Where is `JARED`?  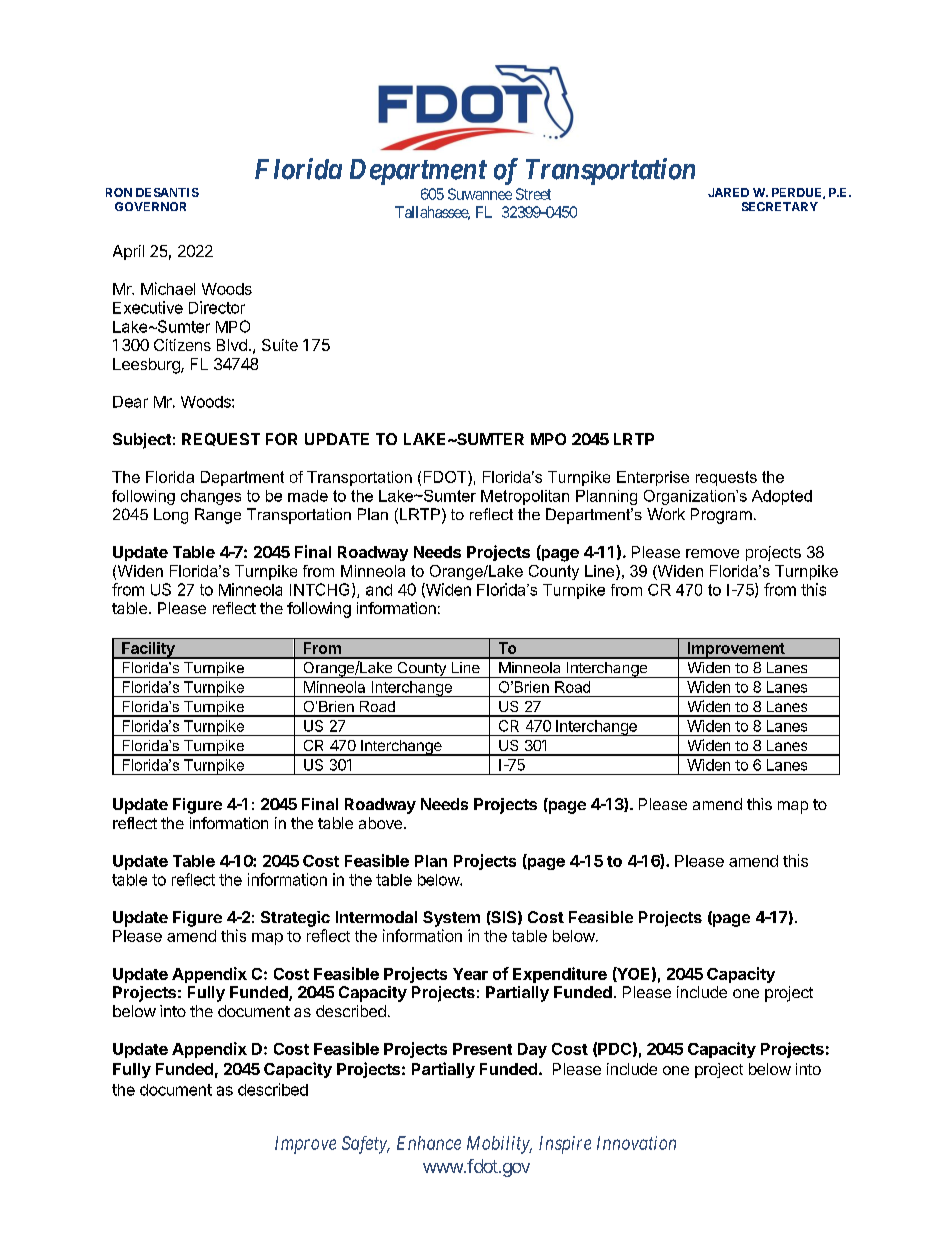
JARED is located at coordinates (728, 192).
